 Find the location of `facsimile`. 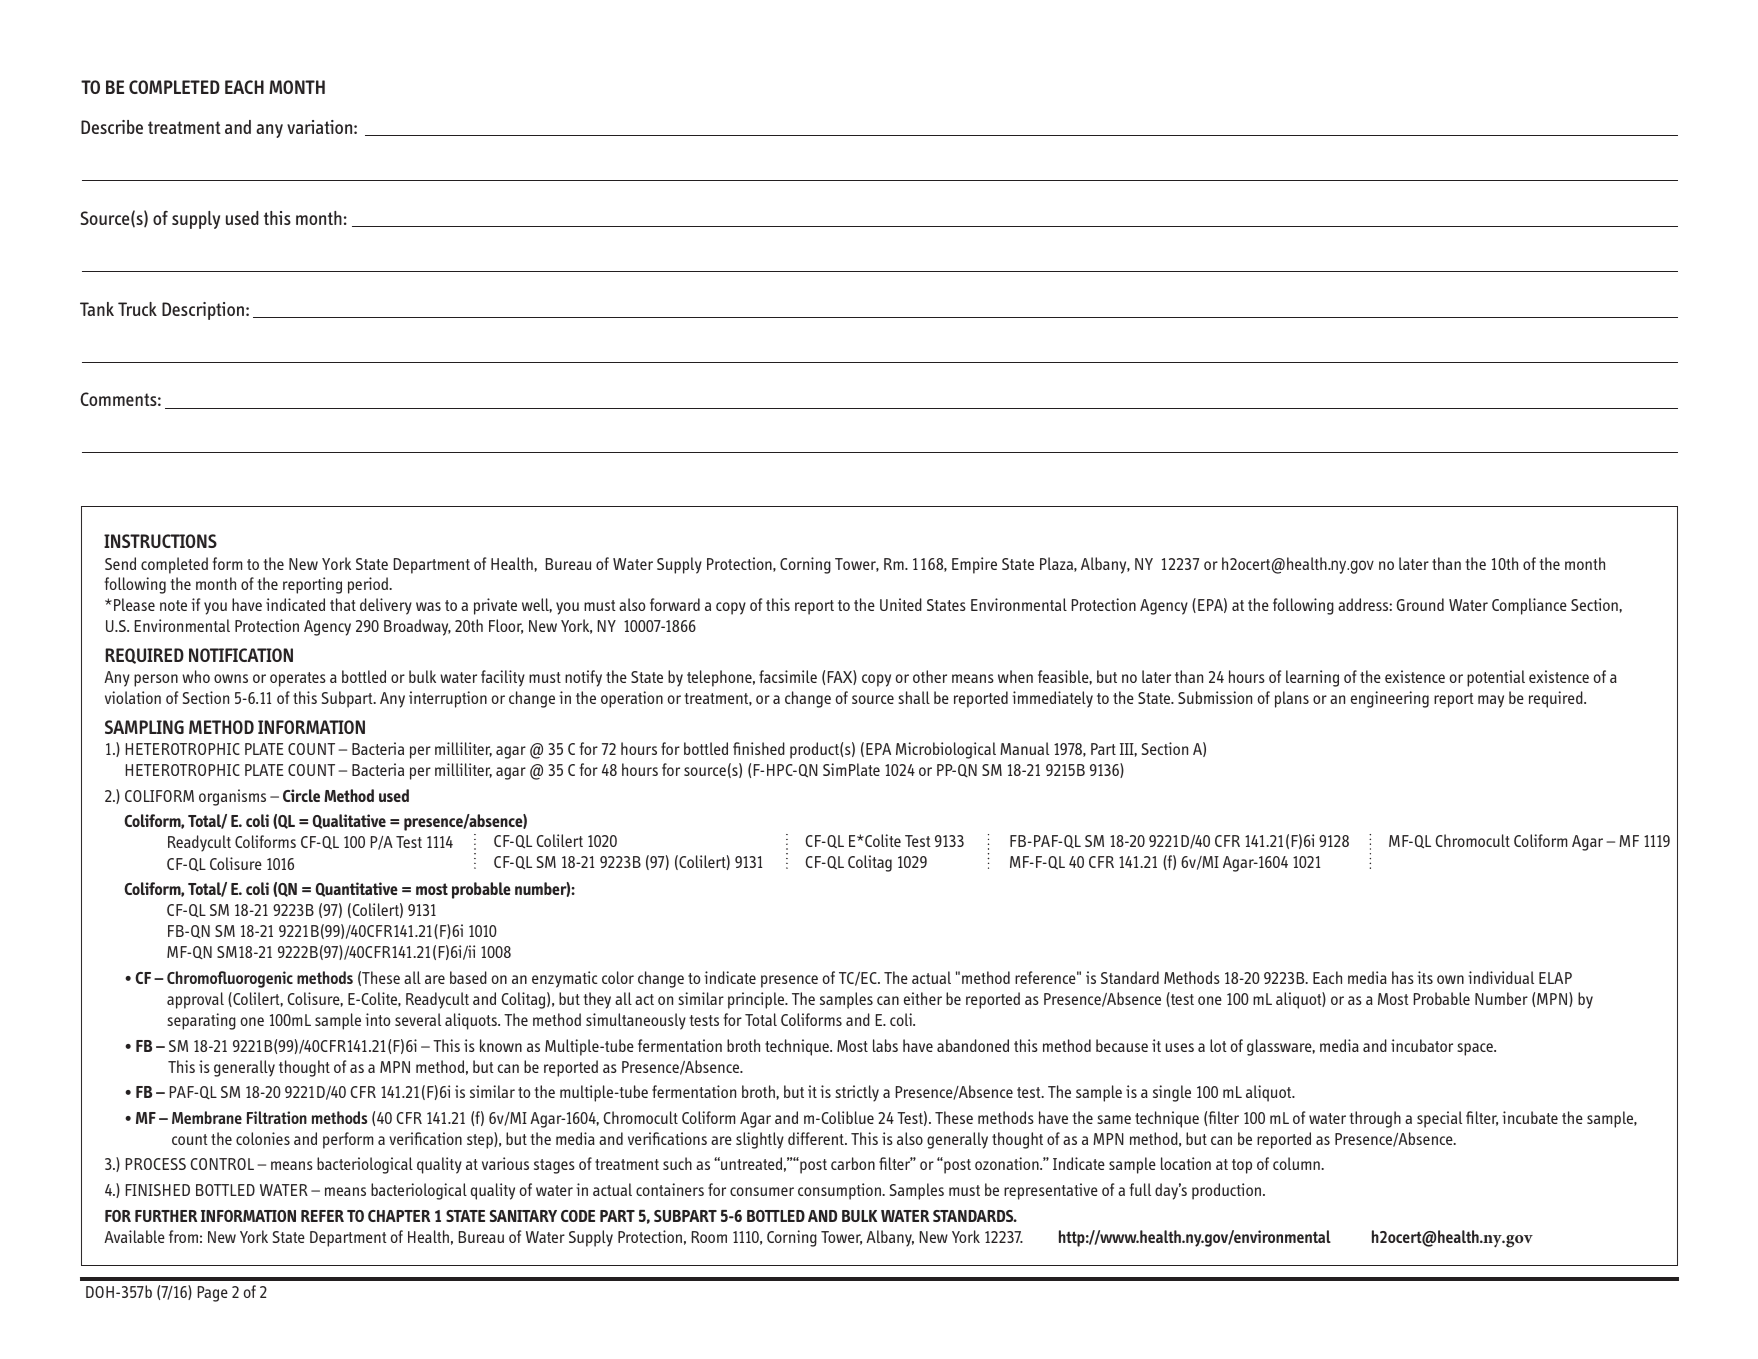

facsimile is located at coordinates (788, 676).
